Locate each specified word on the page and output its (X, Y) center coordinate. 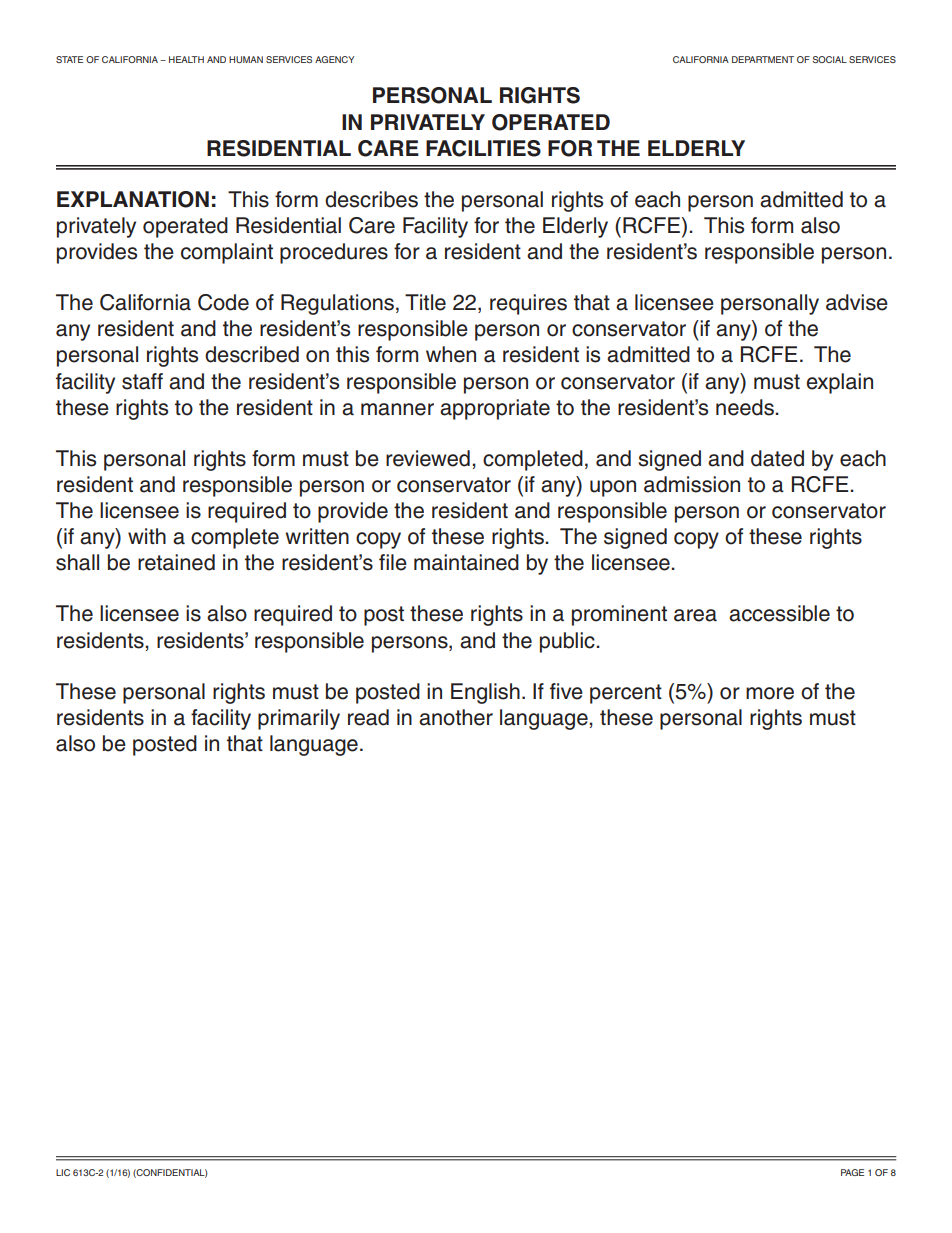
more (770, 693)
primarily (299, 719)
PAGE (852, 1172)
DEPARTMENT (763, 59)
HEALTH (186, 59)
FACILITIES (483, 148)
